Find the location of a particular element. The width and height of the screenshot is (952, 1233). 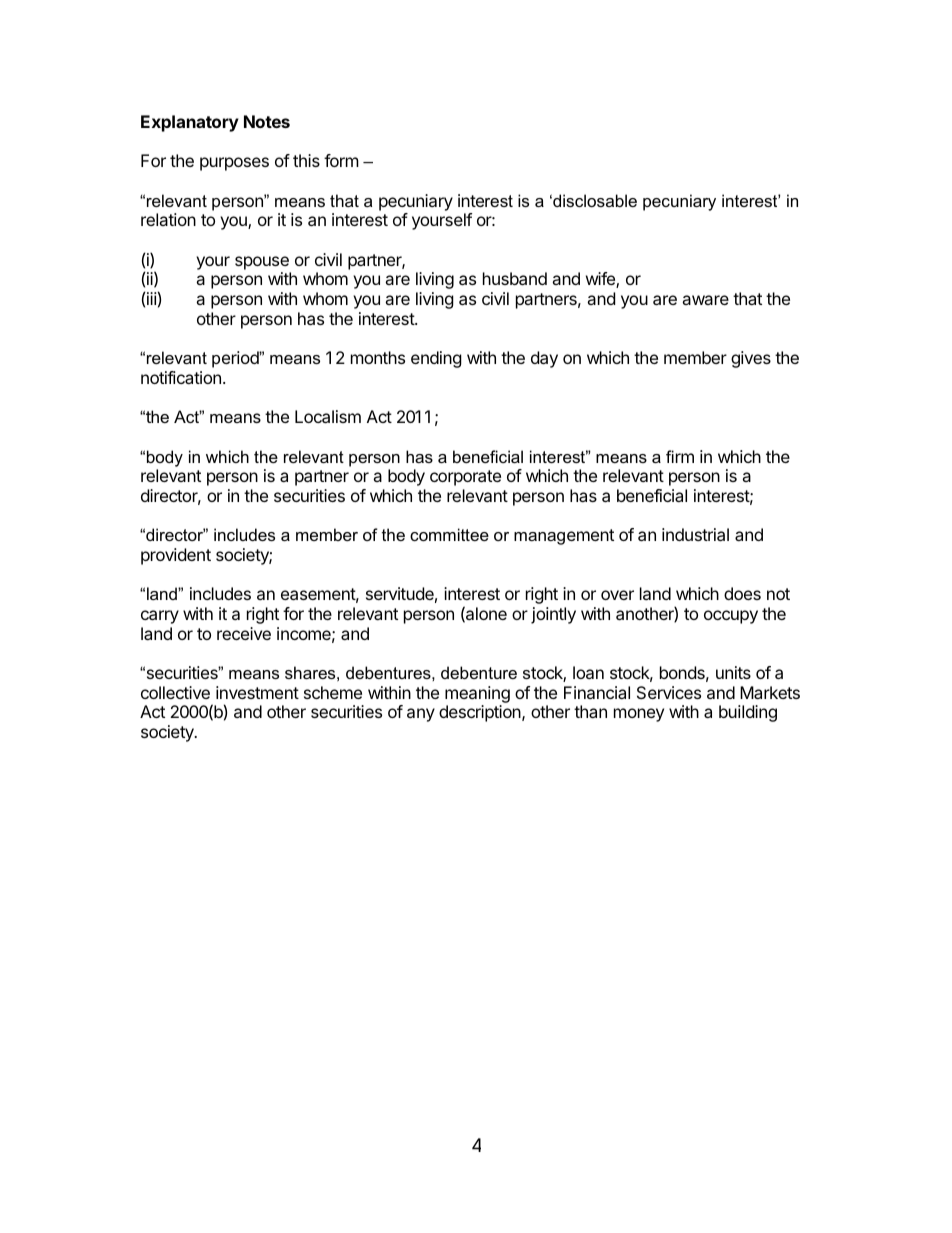

notification is located at coordinates (181, 377).
